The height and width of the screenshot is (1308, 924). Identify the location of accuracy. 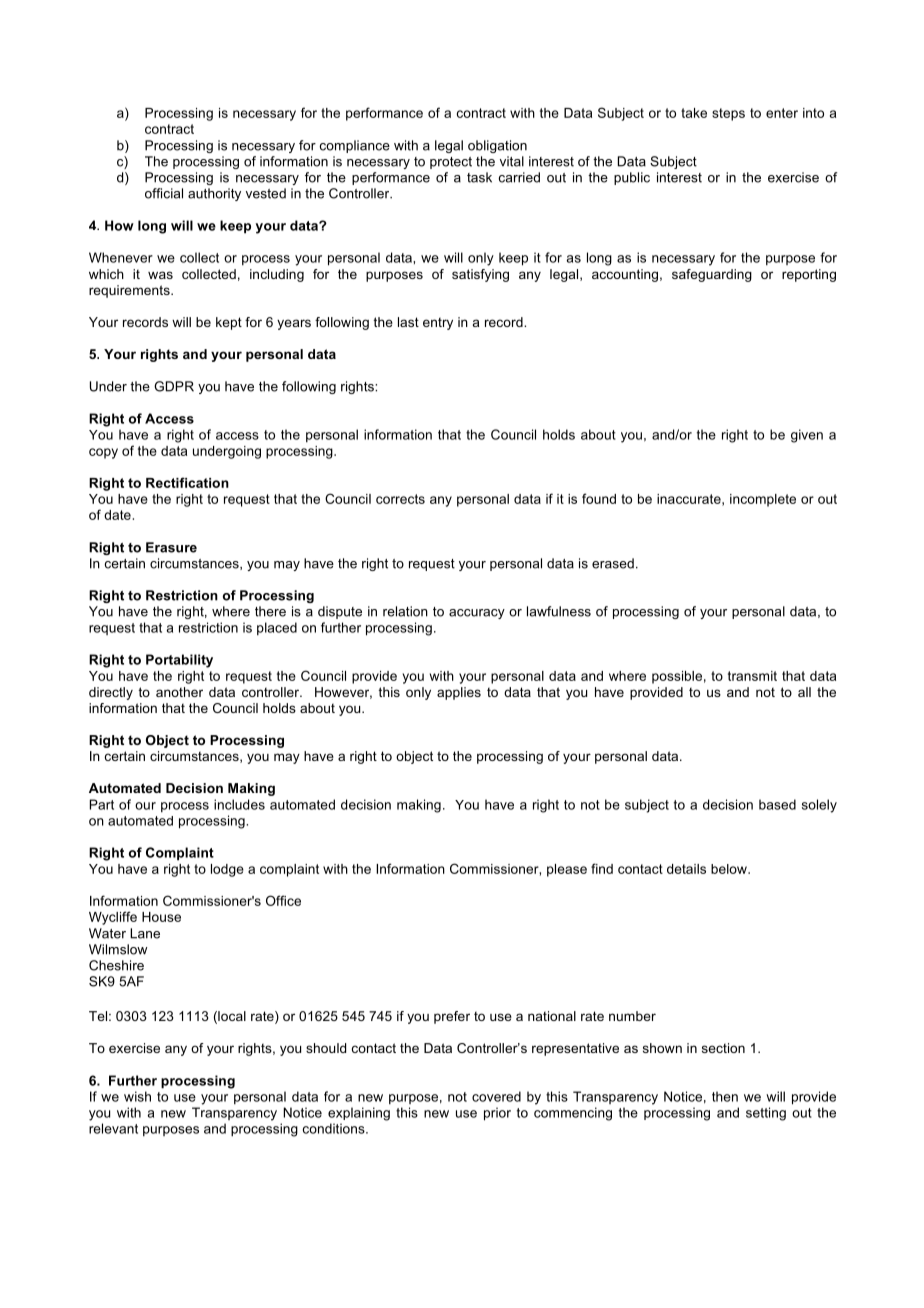
(477, 614).
